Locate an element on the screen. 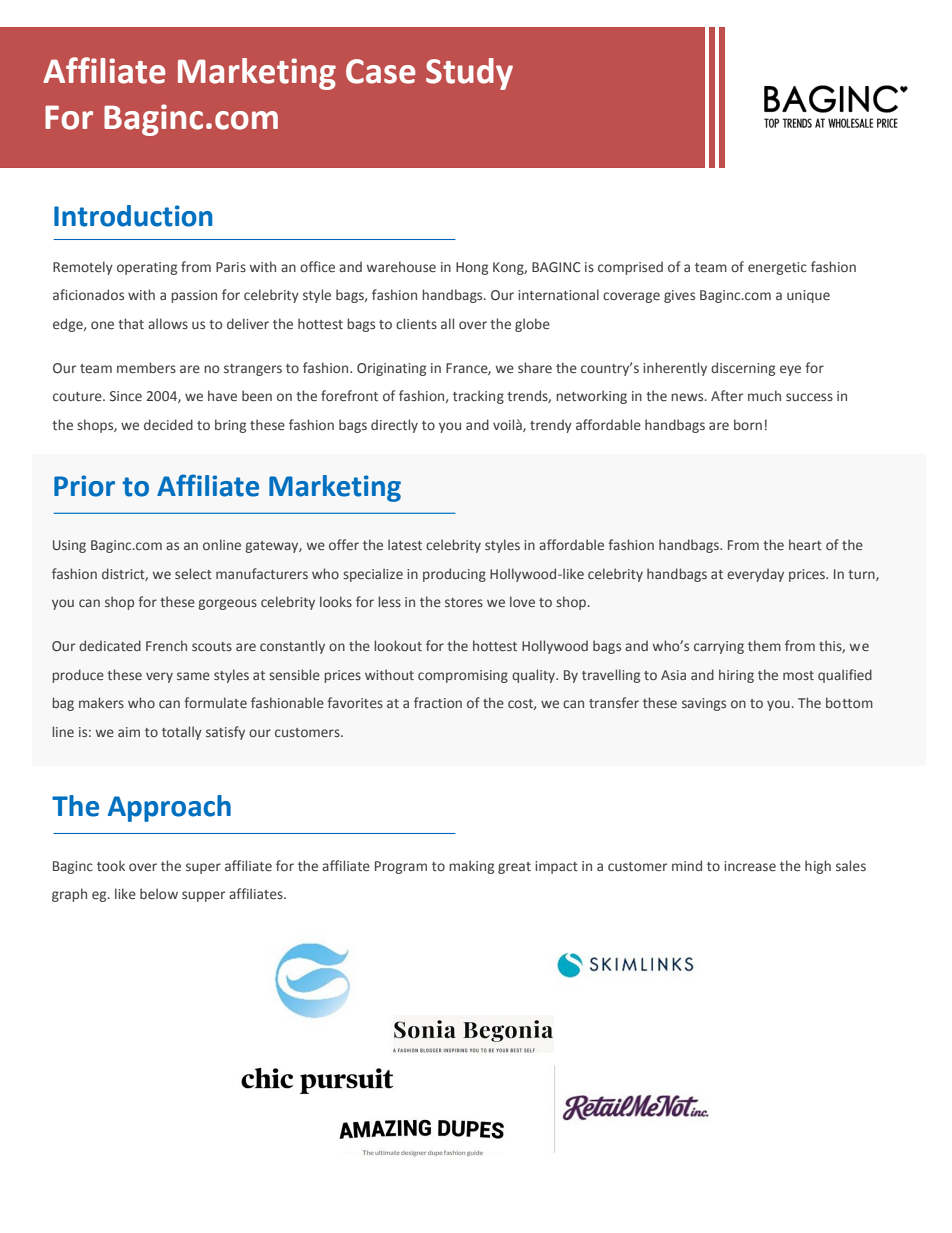 This screenshot has width=952, height=1233. energetic is located at coordinates (777, 268).
